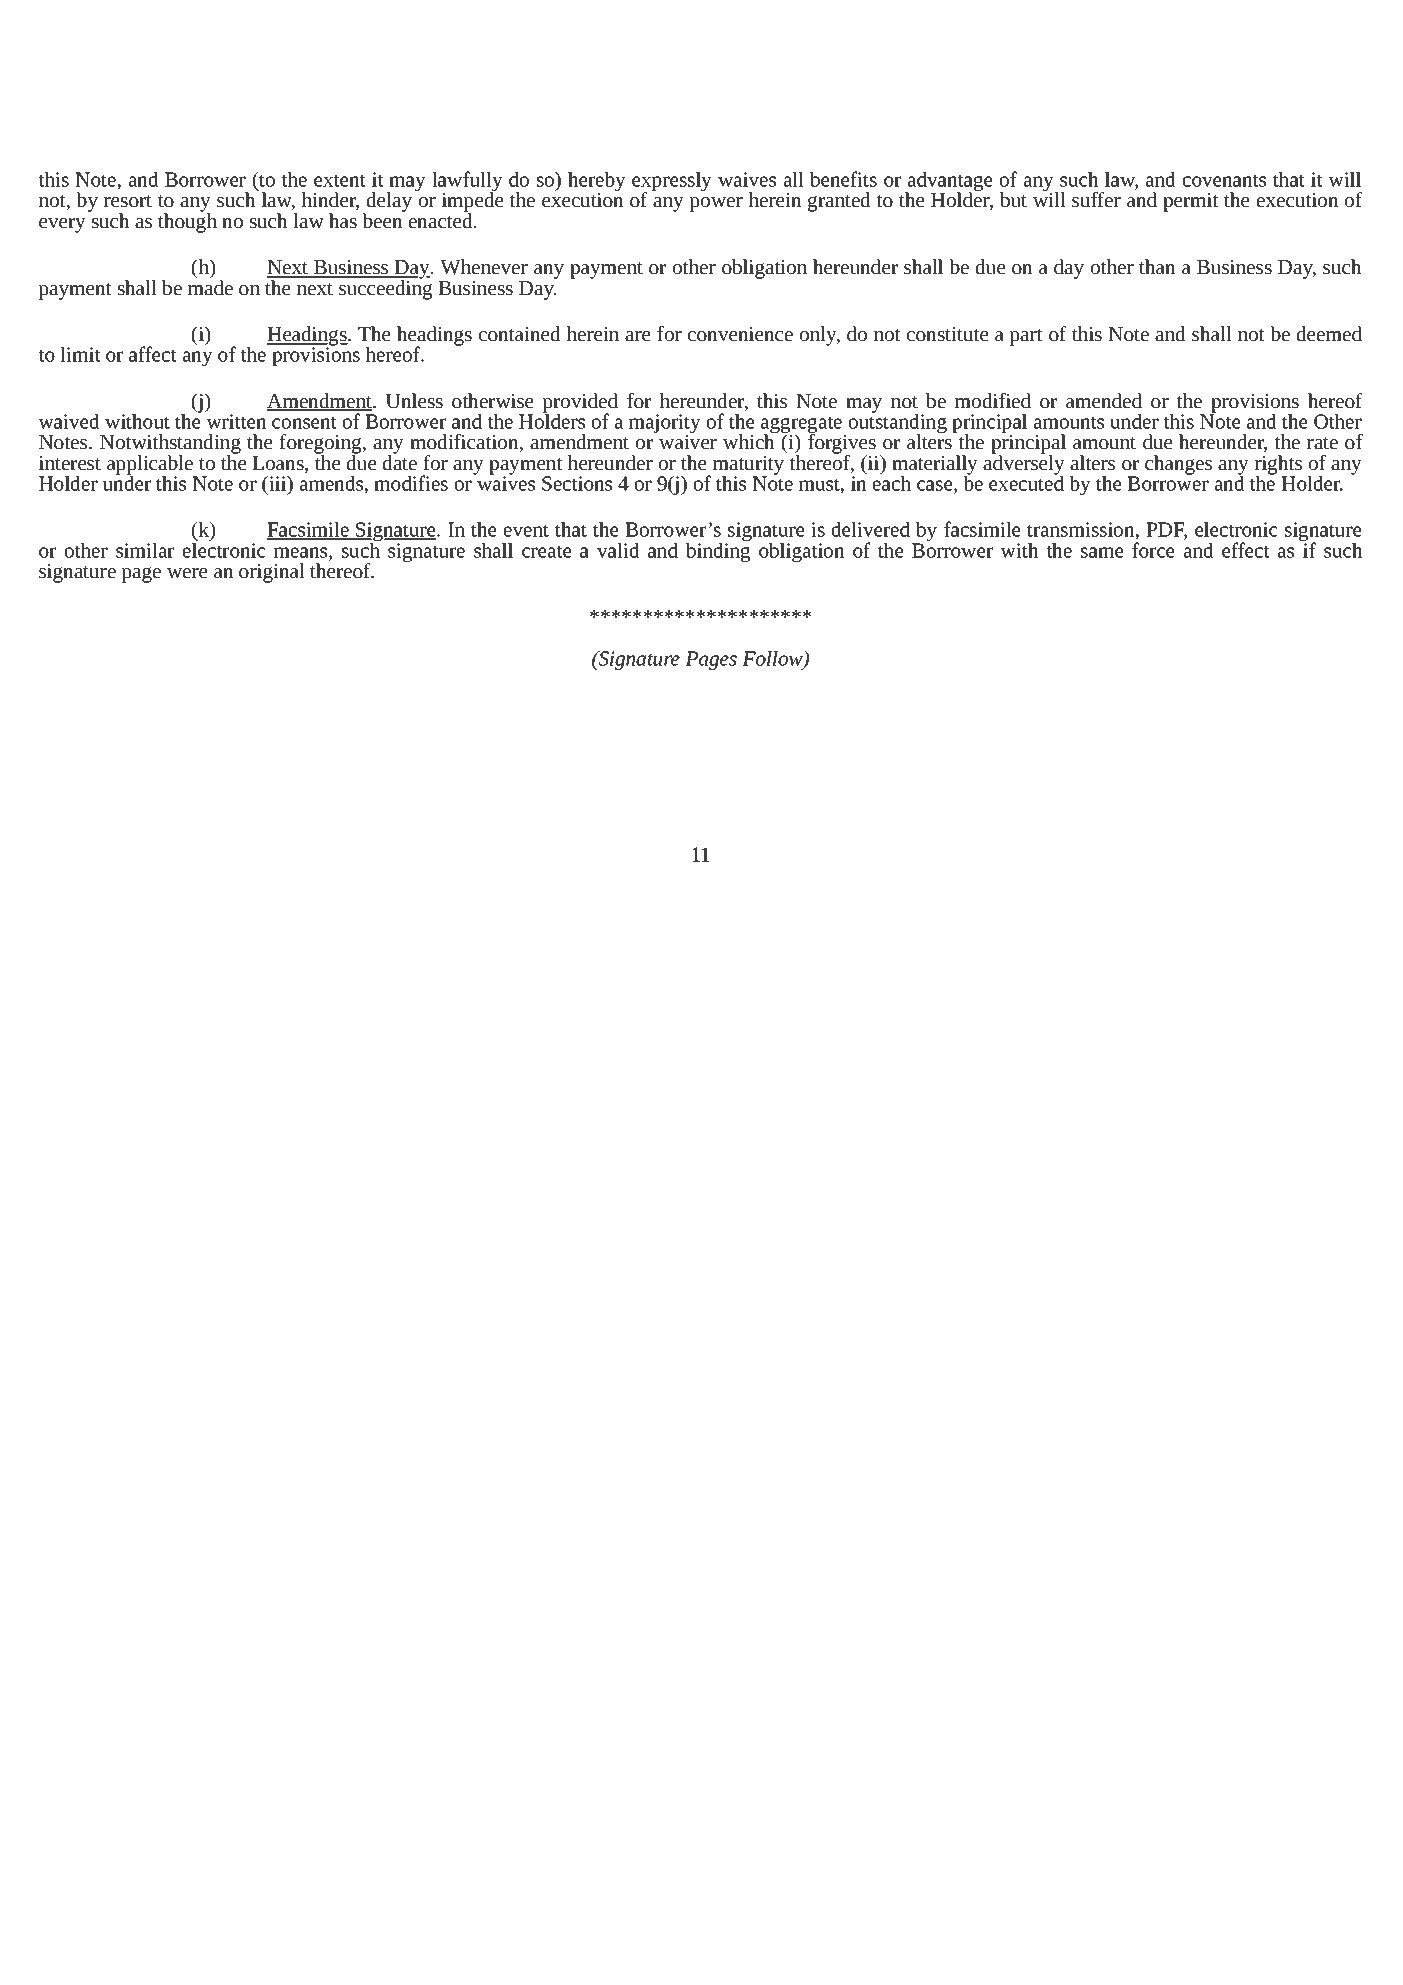 This document has width=1403, height=1985. I want to click on same, so click(1102, 552).
